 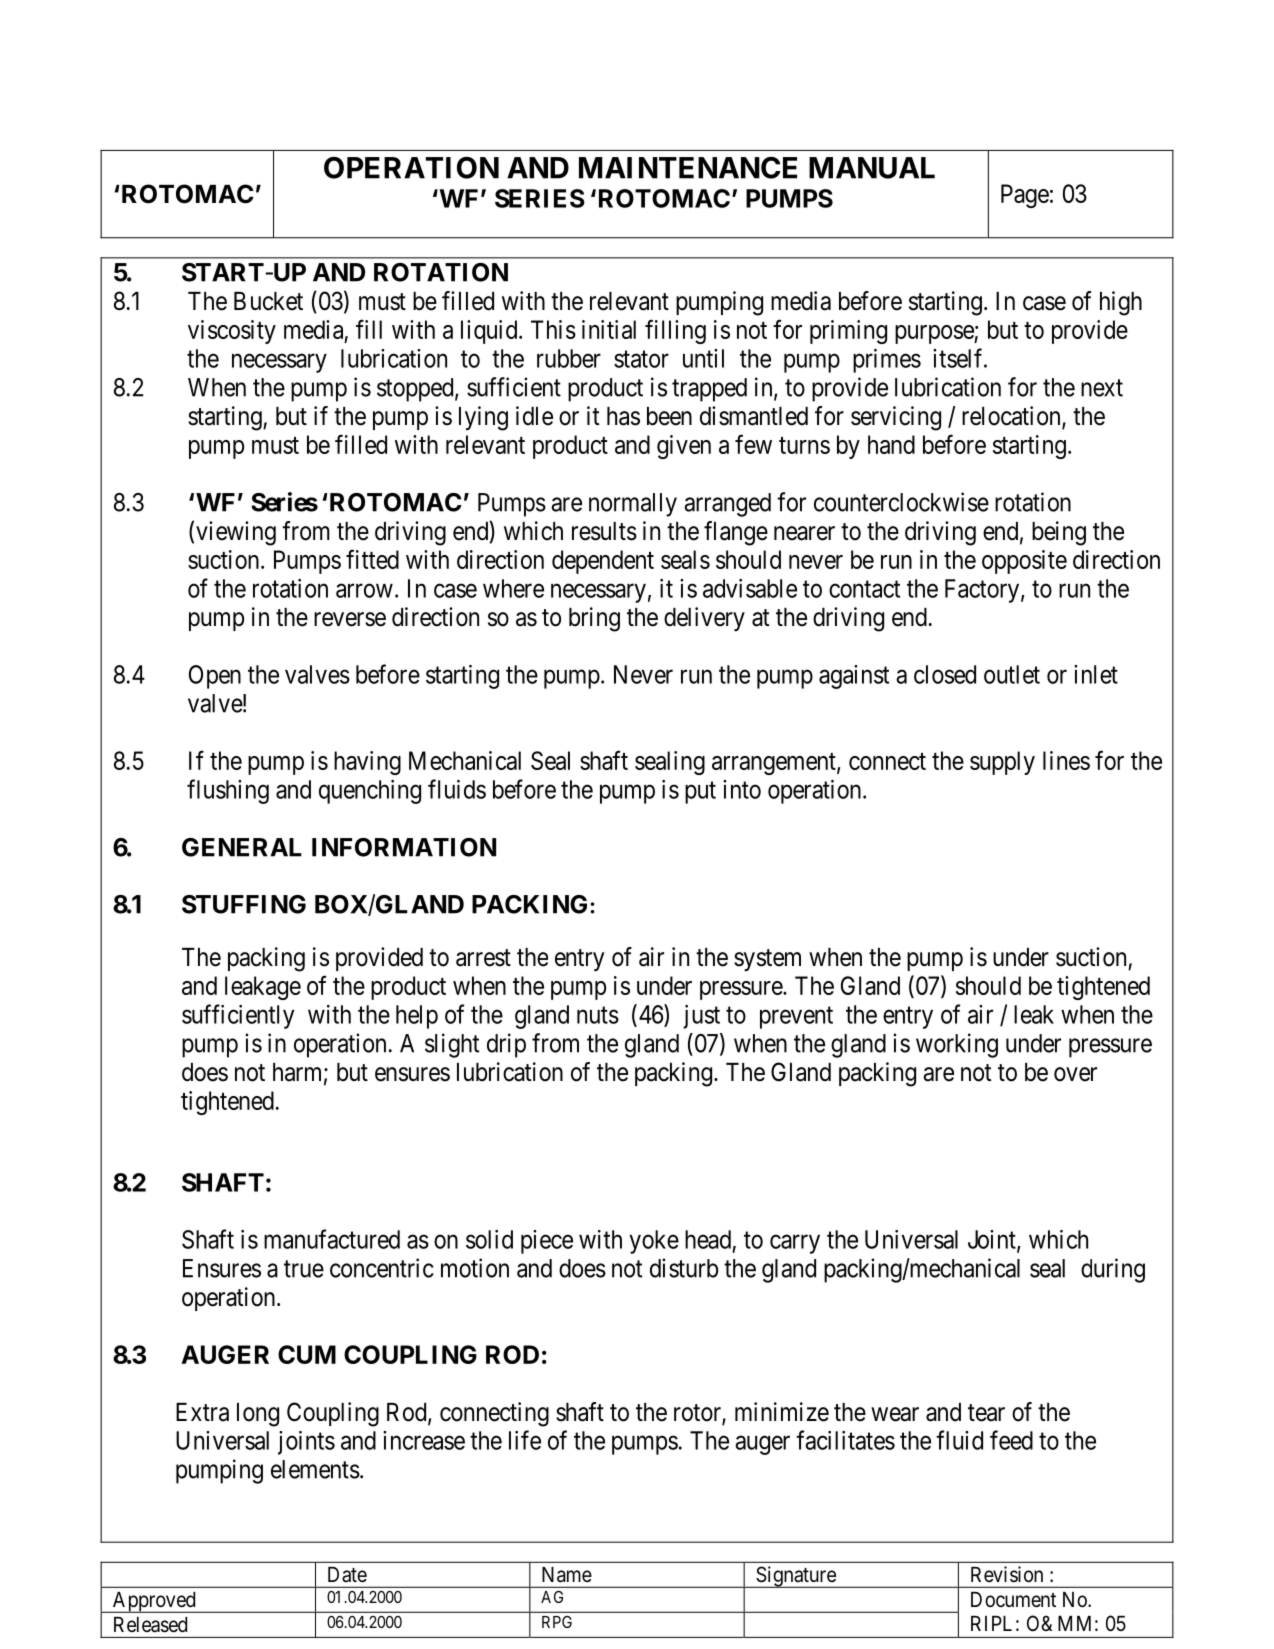 I want to click on Page, so click(x=1025, y=196).
